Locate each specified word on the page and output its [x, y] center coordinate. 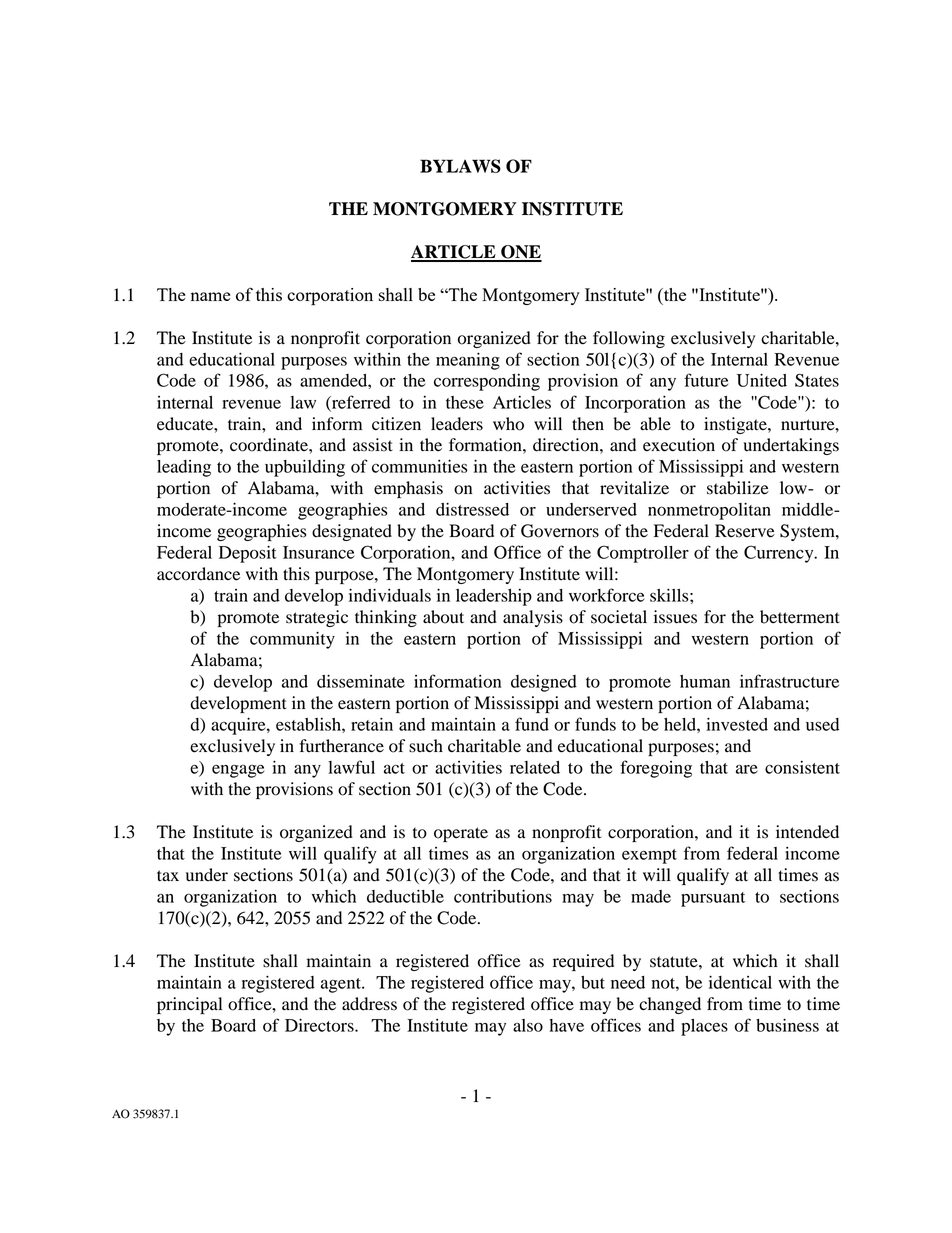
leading [184, 468]
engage [238, 771]
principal [189, 1005]
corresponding [487, 382]
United [762, 380]
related [535, 767]
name [211, 296]
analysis [533, 618]
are [747, 769]
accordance [198, 574]
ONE [520, 253]
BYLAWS [460, 166]
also [528, 1025]
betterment [800, 617]
